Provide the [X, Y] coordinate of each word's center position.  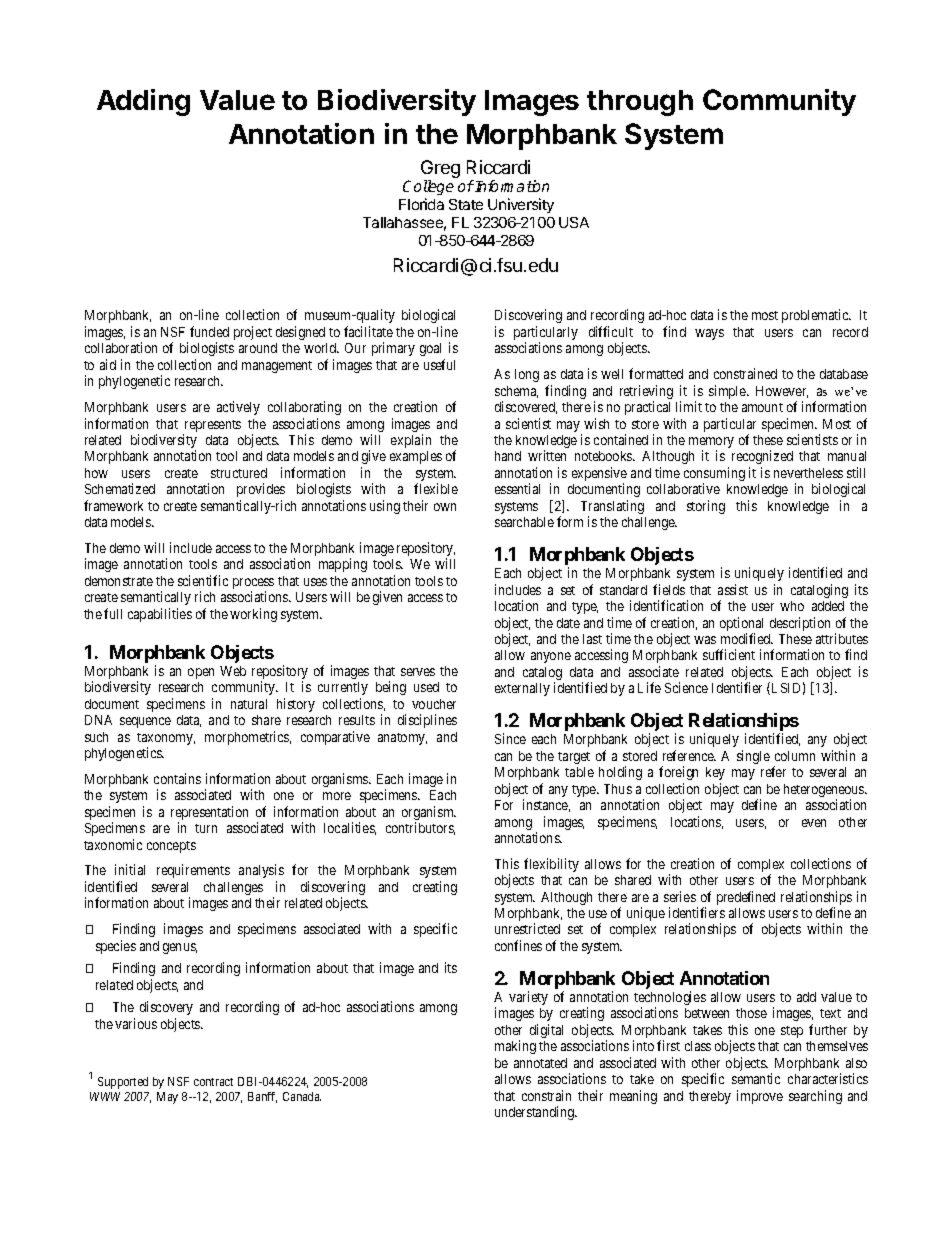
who [792, 606]
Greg [440, 170]
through [640, 103]
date [568, 623]
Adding [143, 102]
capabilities [160, 615]
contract [213, 1082]
